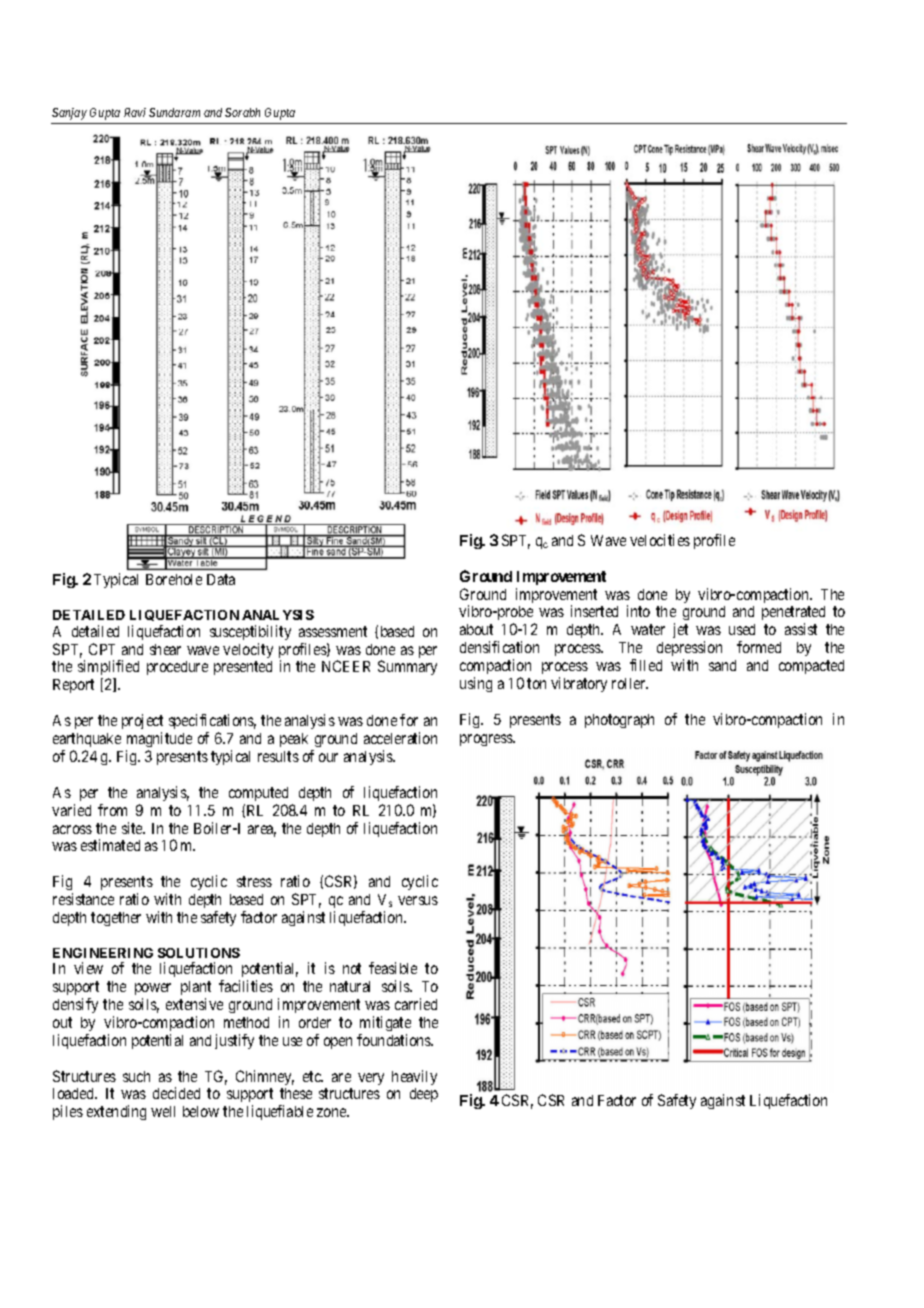 The image size is (924, 1308). I want to click on Sundaram, so click(174, 112).
